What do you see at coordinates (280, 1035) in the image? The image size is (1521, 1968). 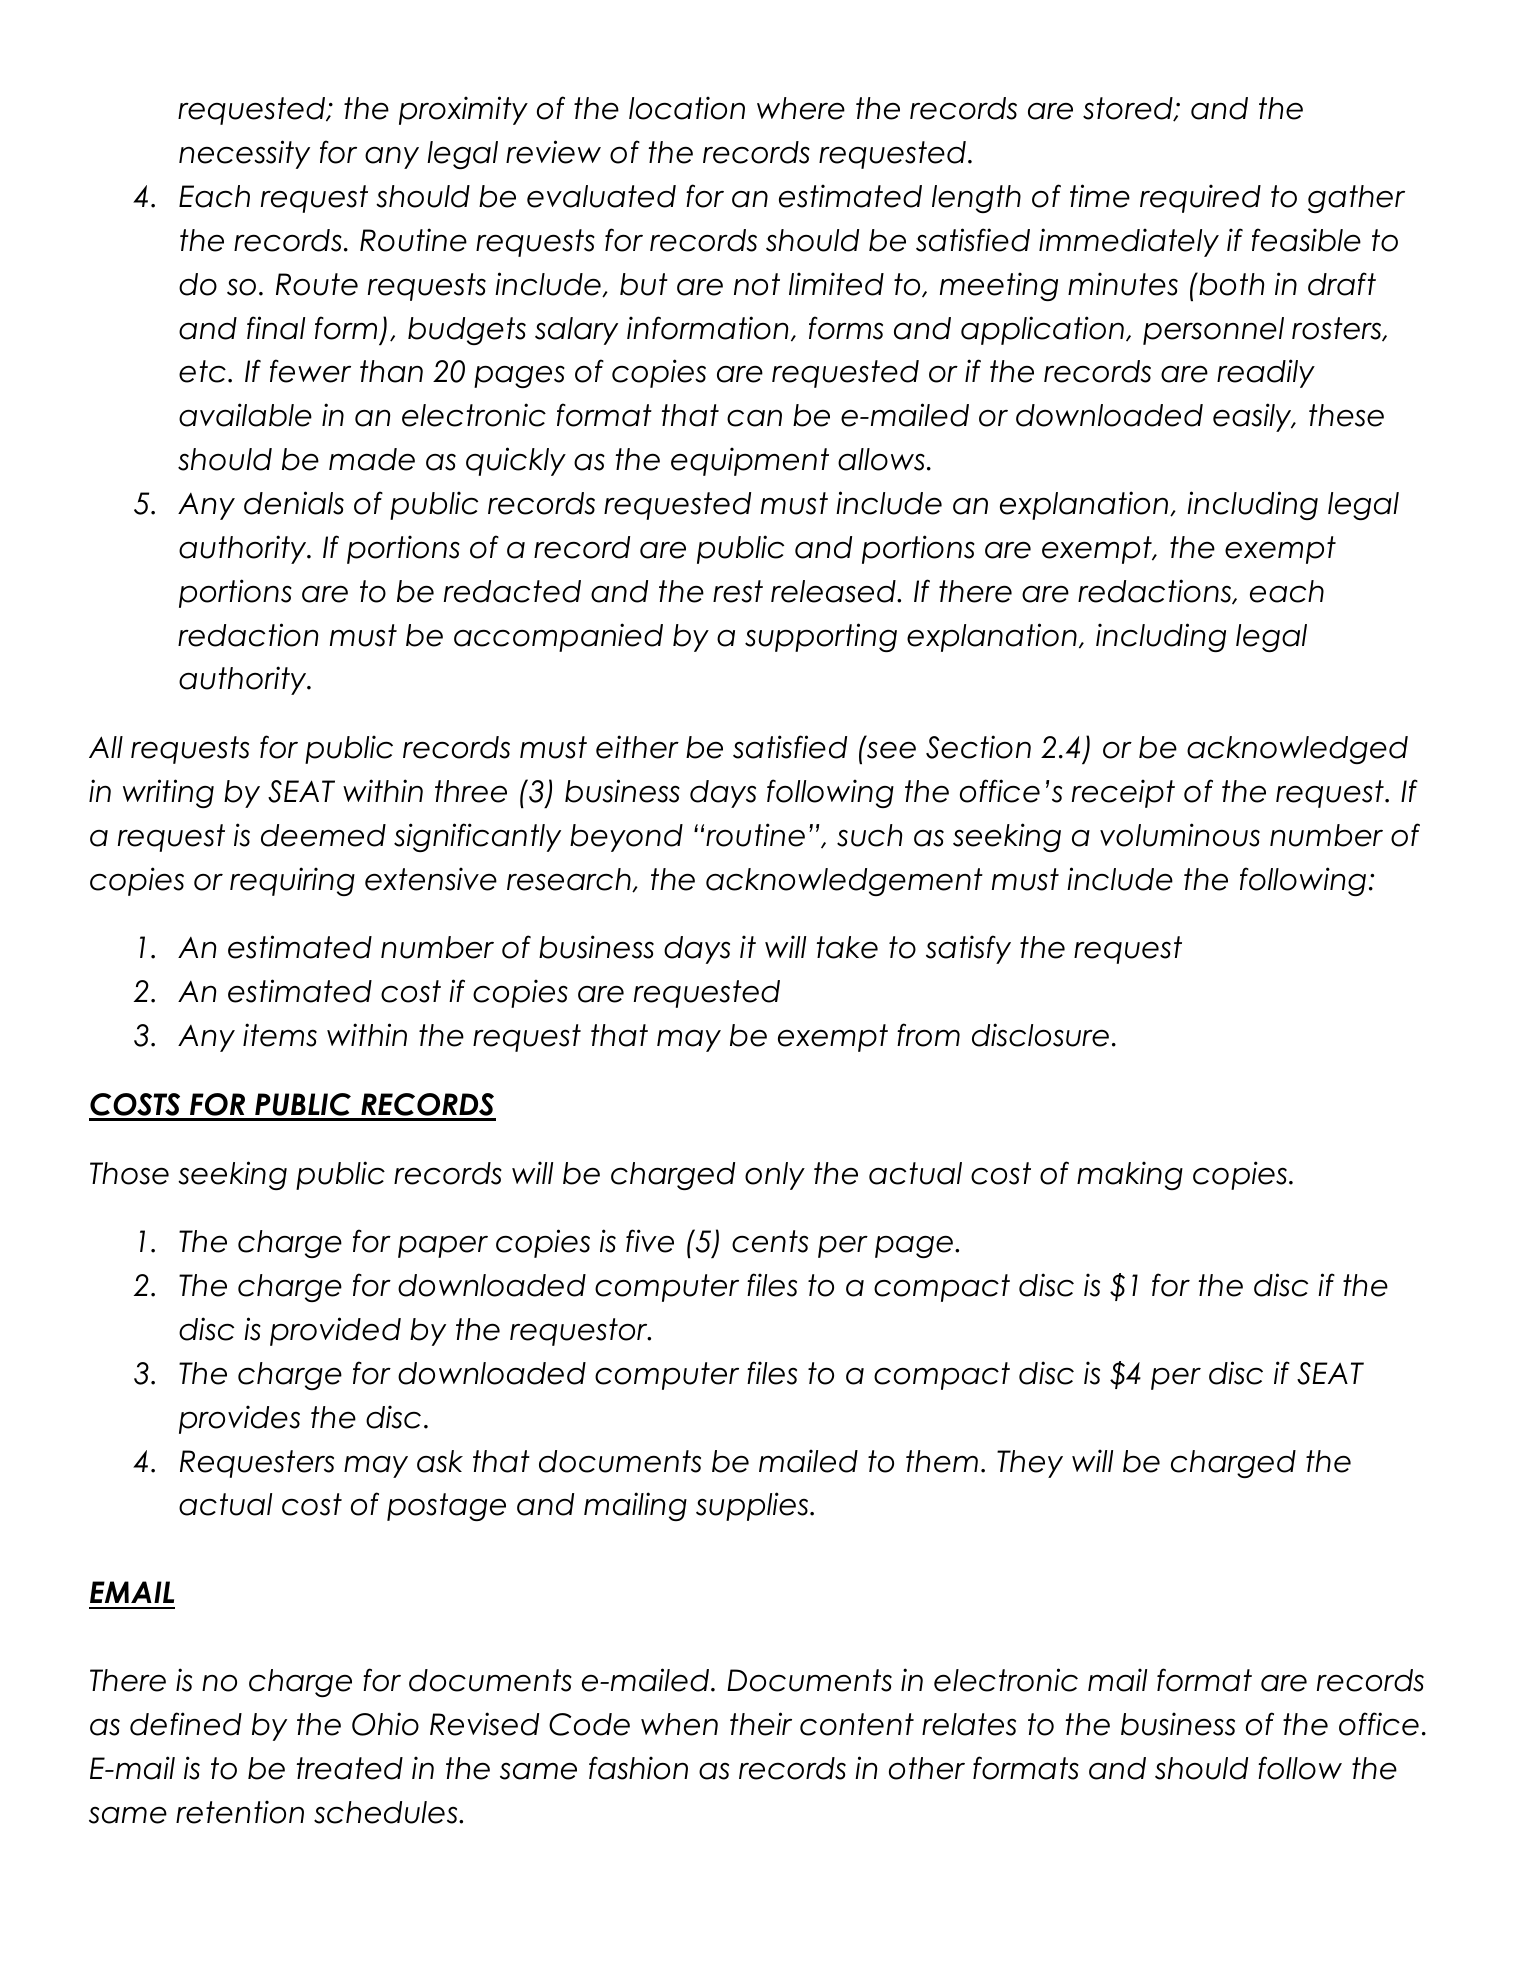 I see `items` at bounding box center [280, 1035].
